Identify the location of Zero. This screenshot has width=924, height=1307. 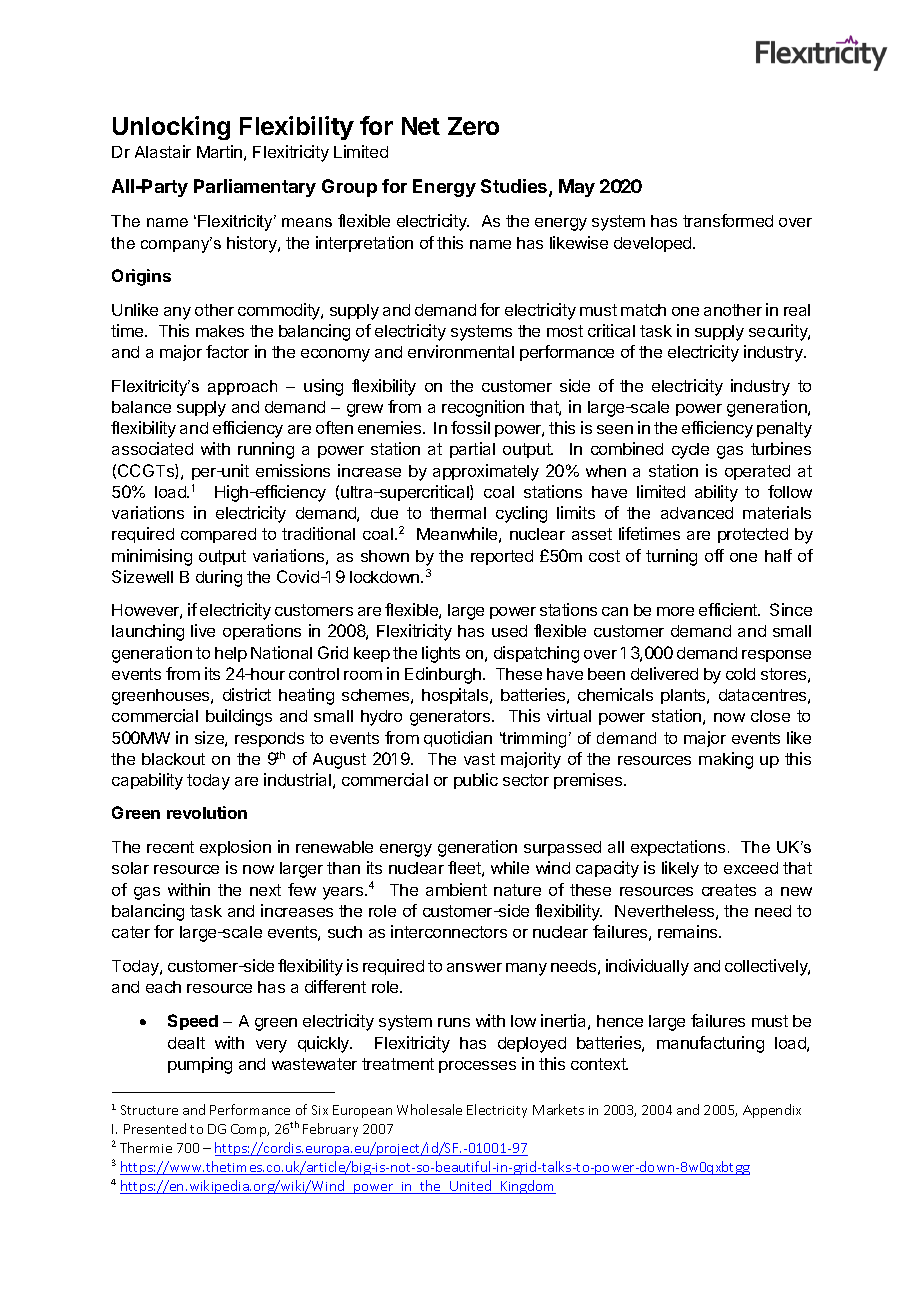
(473, 126).
